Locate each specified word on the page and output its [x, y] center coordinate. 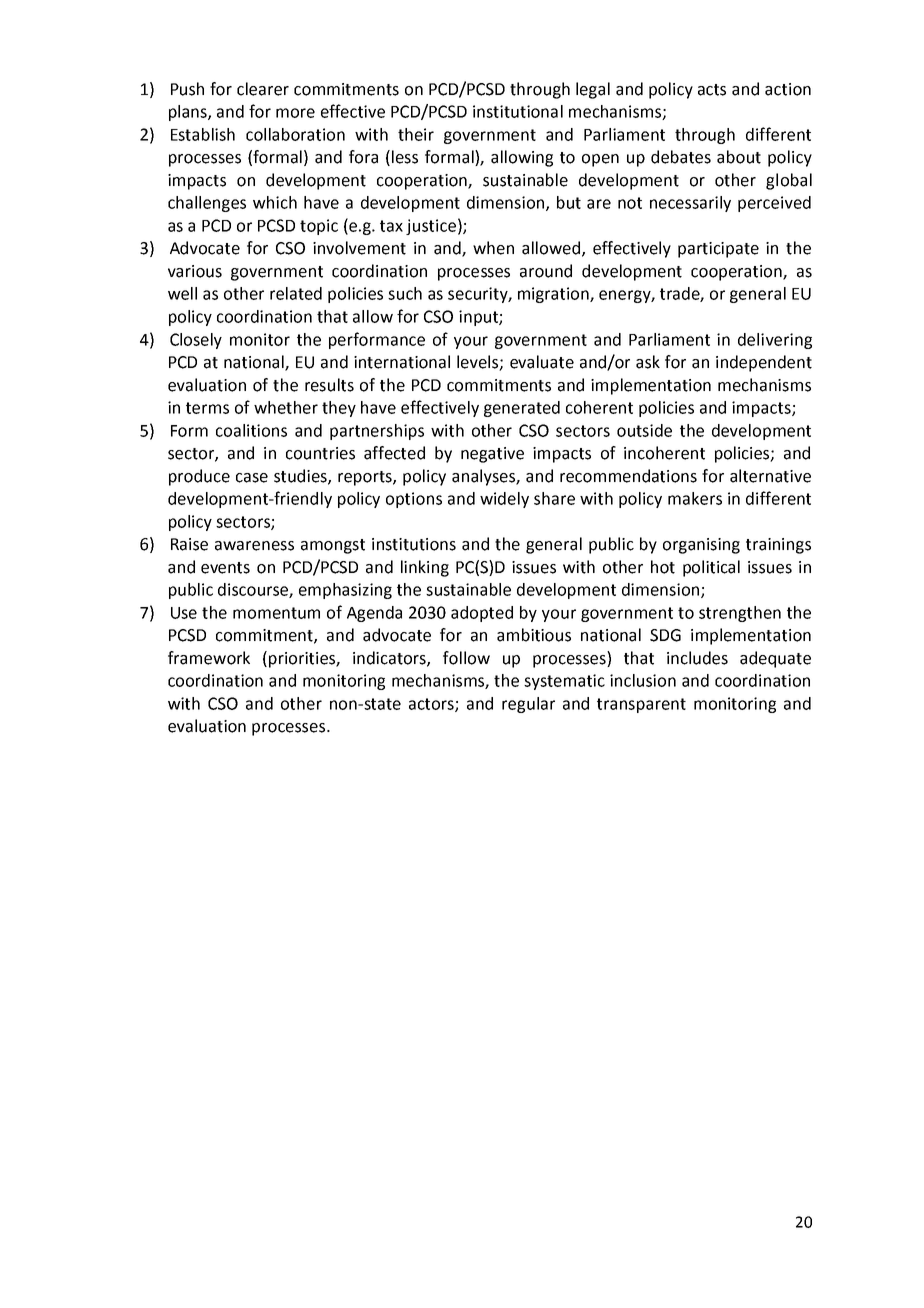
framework [209, 658]
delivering [775, 341]
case [252, 478]
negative [492, 455]
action [788, 89]
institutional [518, 111]
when [493, 248]
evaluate [542, 362]
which [275, 202]
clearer [263, 89]
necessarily [690, 204]
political [711, 568]
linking [425, 568]
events [225, 568]
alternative [770, 476]
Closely [196, 341]
